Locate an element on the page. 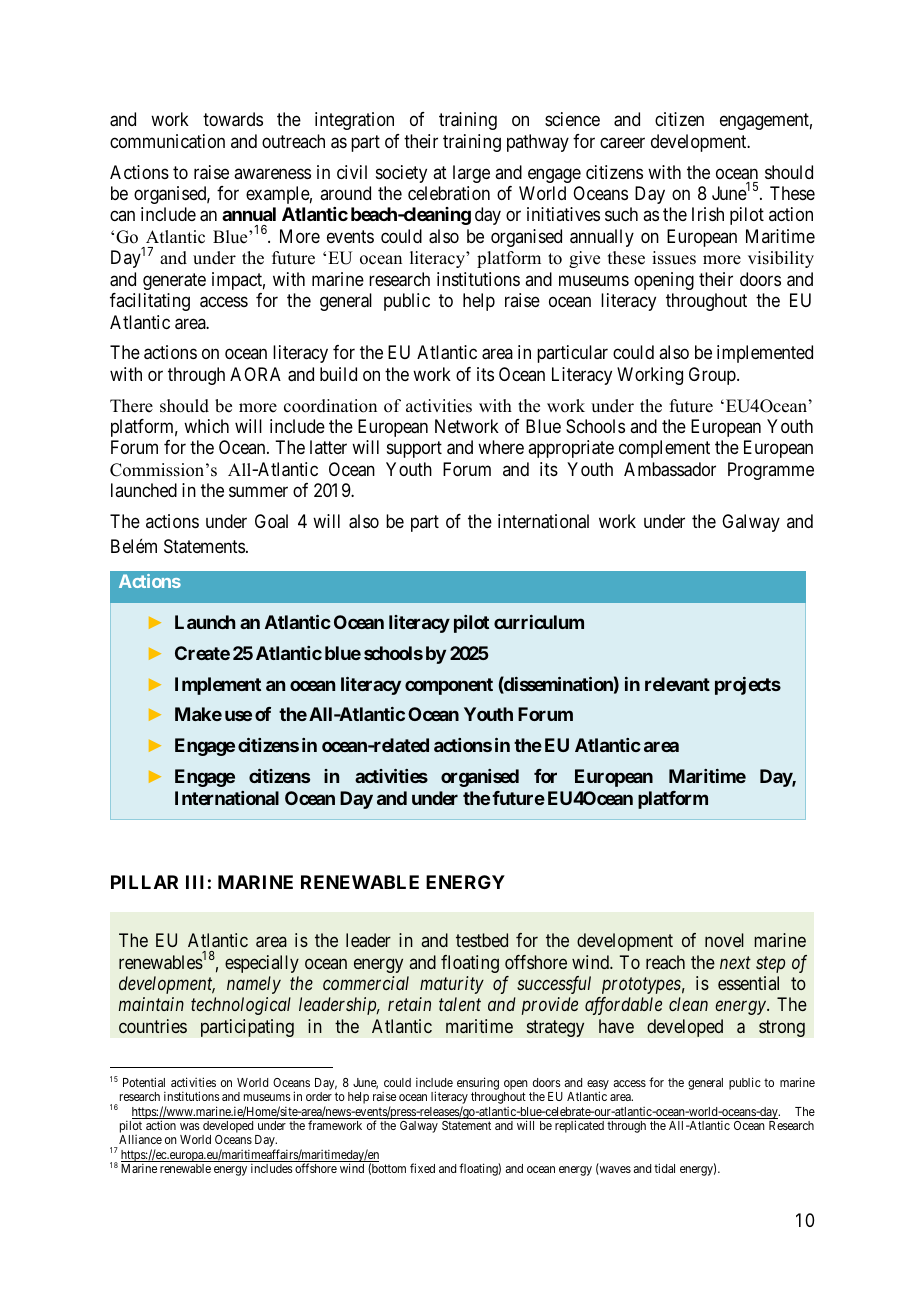  tidal is located at coordinates (664, 1168).
